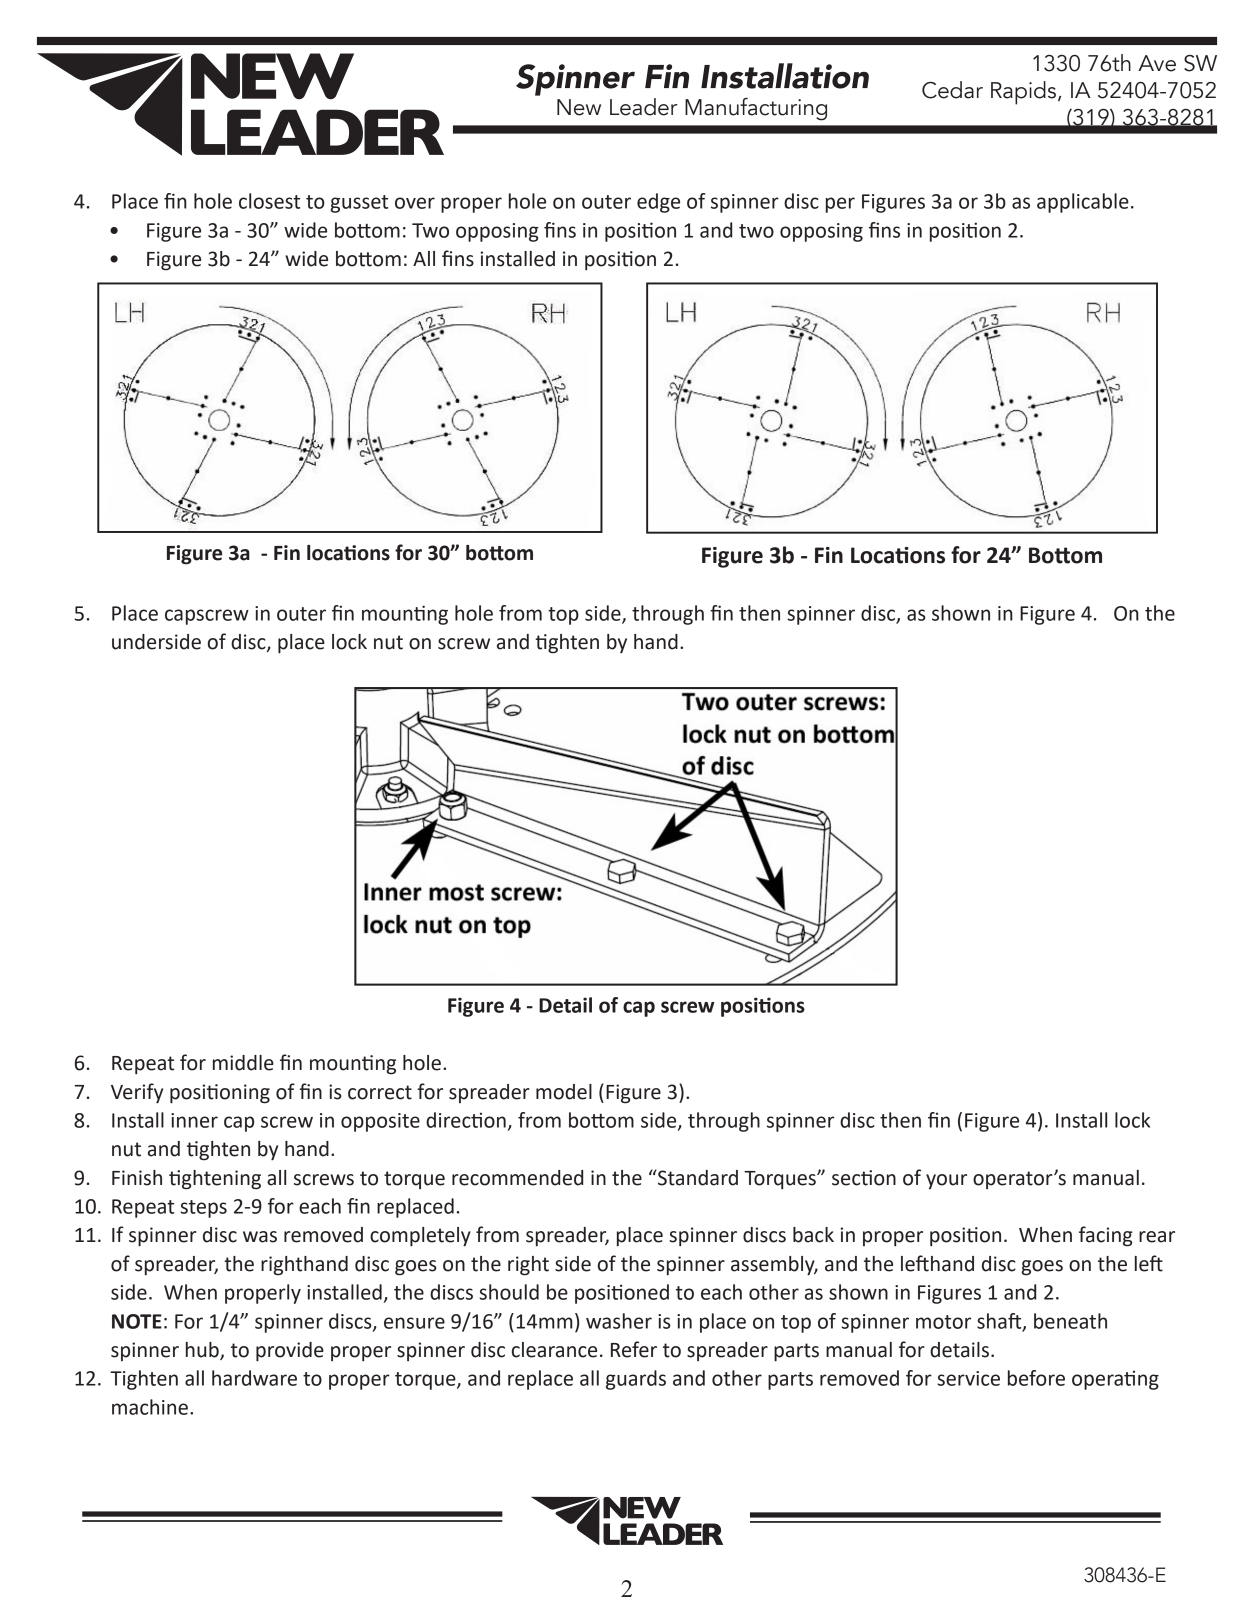  What do you see at coordinates (254, 1378) in the image?
I see `hardware` at bounding box center [254, 1378].
